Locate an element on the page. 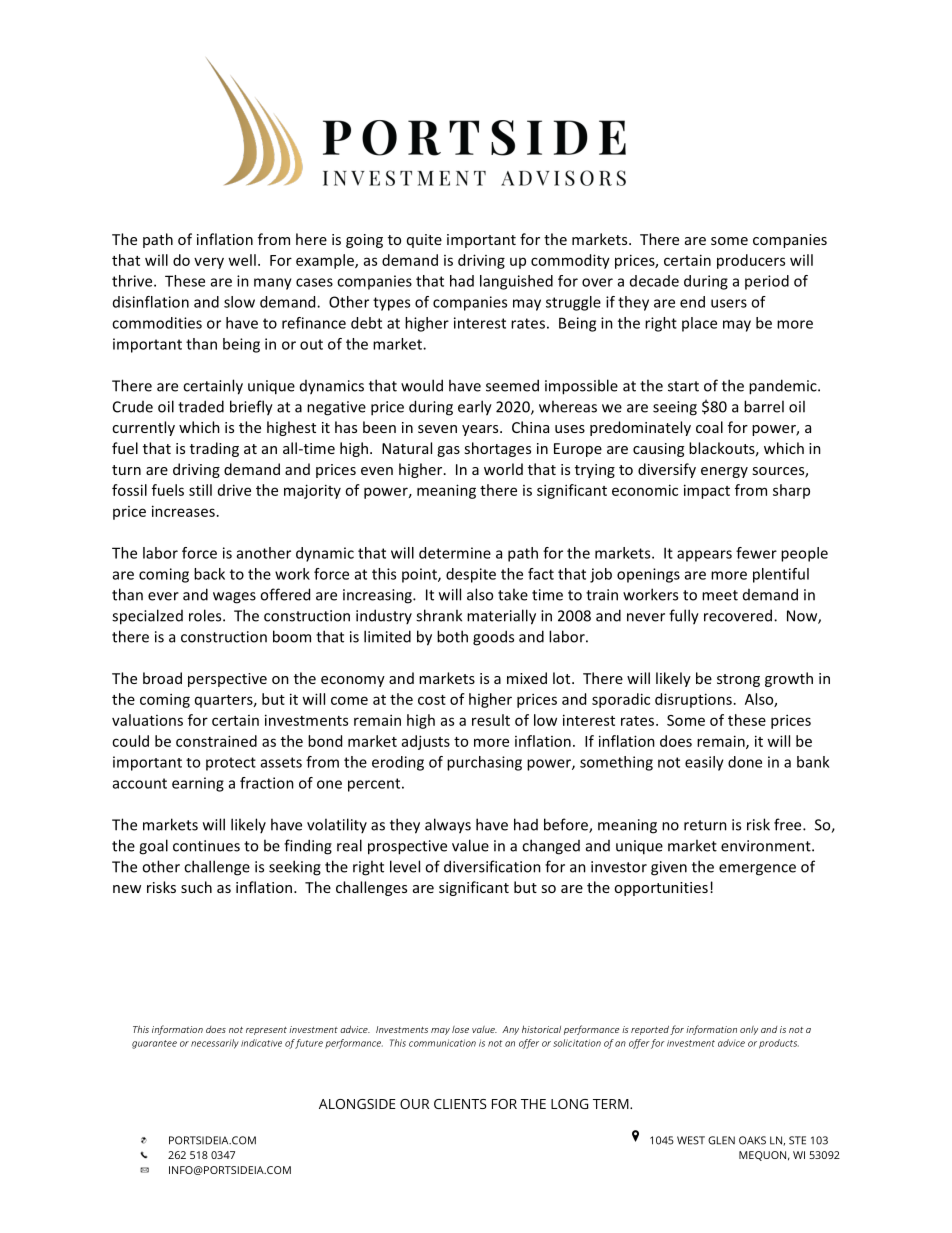 The image size is (952, 1233). environment is located at coordinates (767, 846).
